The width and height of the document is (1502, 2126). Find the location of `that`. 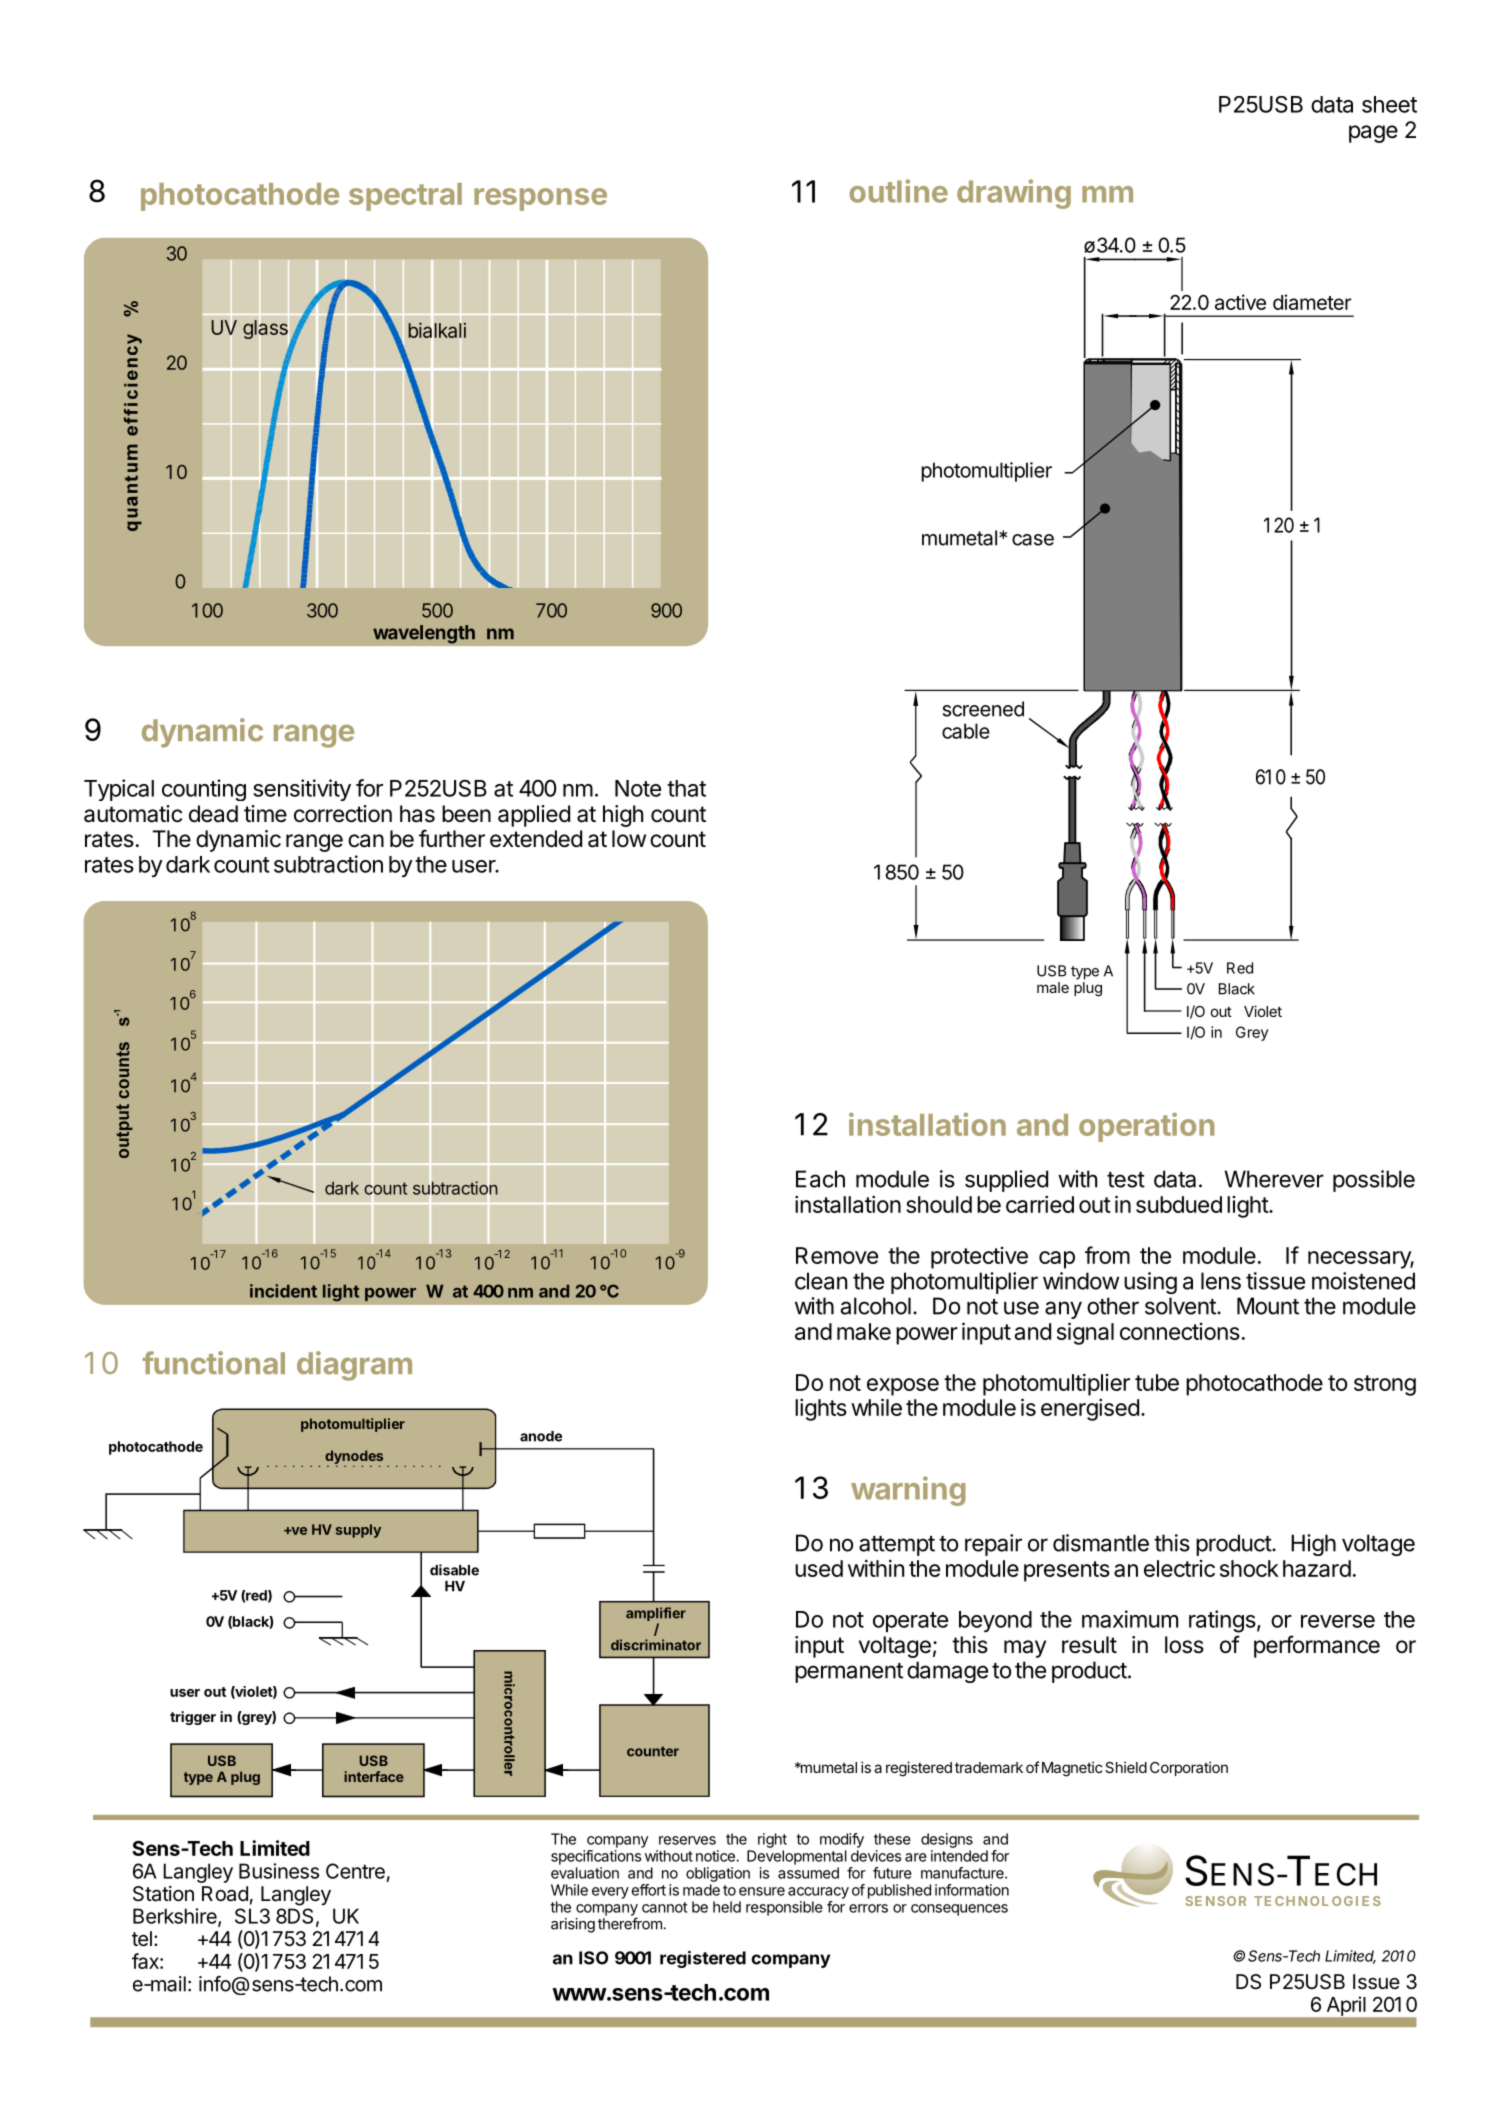

that is located at coordinates (686, 788).
